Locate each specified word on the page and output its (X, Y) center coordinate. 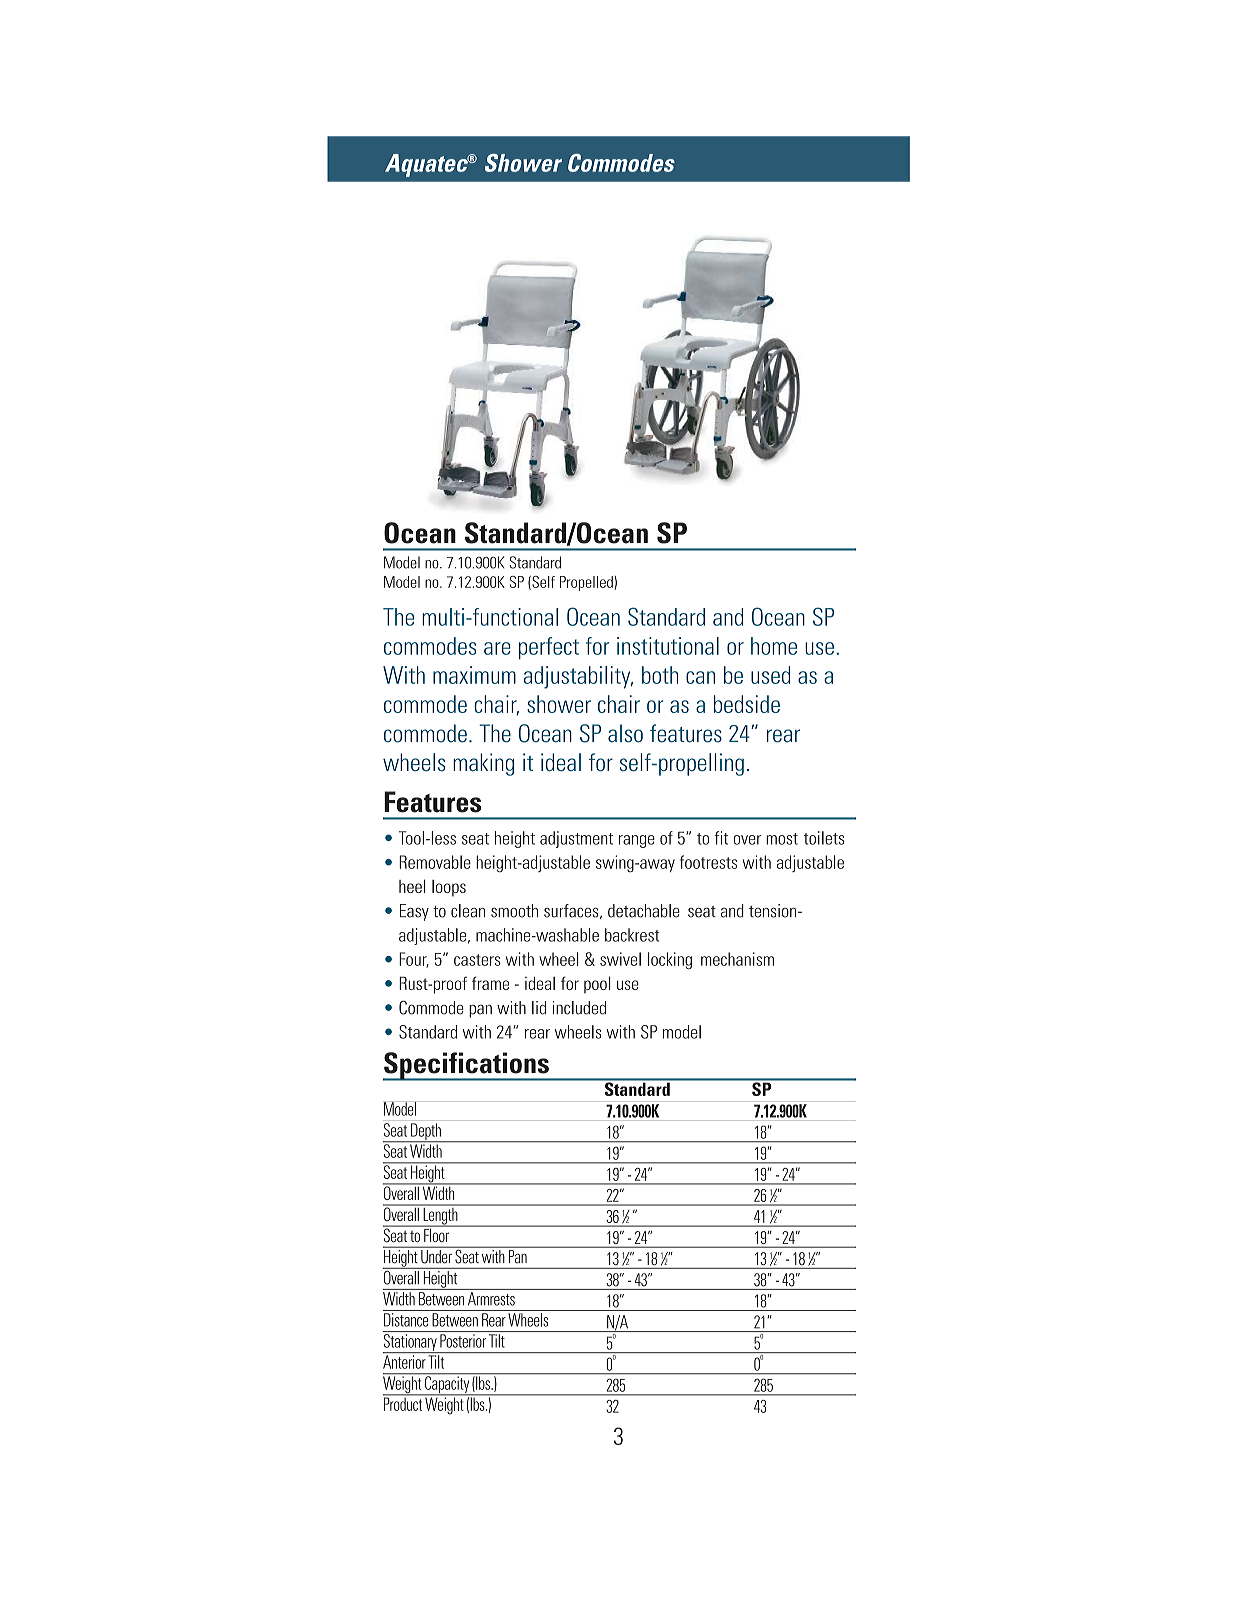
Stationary (411, 1343)
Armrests (491, 1299)
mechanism (737, 959)
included (579, 1008)
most (782, 839)
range (637, 841)
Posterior (463, 1341)
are (497, 648)
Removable (435, 862)
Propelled (586, 583)
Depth (426, 1132)
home (774, 646)
